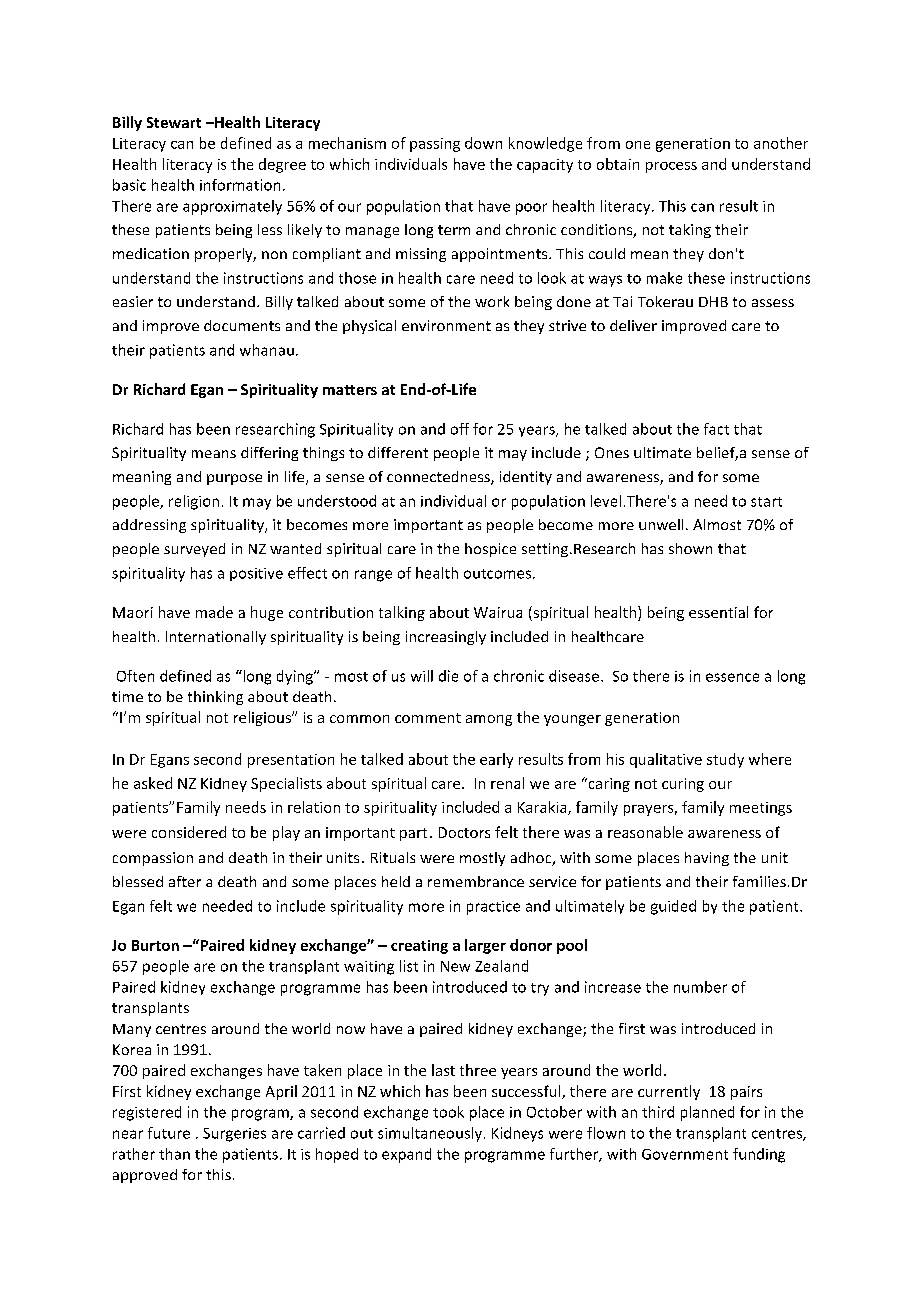  I want to click on New, so click(455, 966).
